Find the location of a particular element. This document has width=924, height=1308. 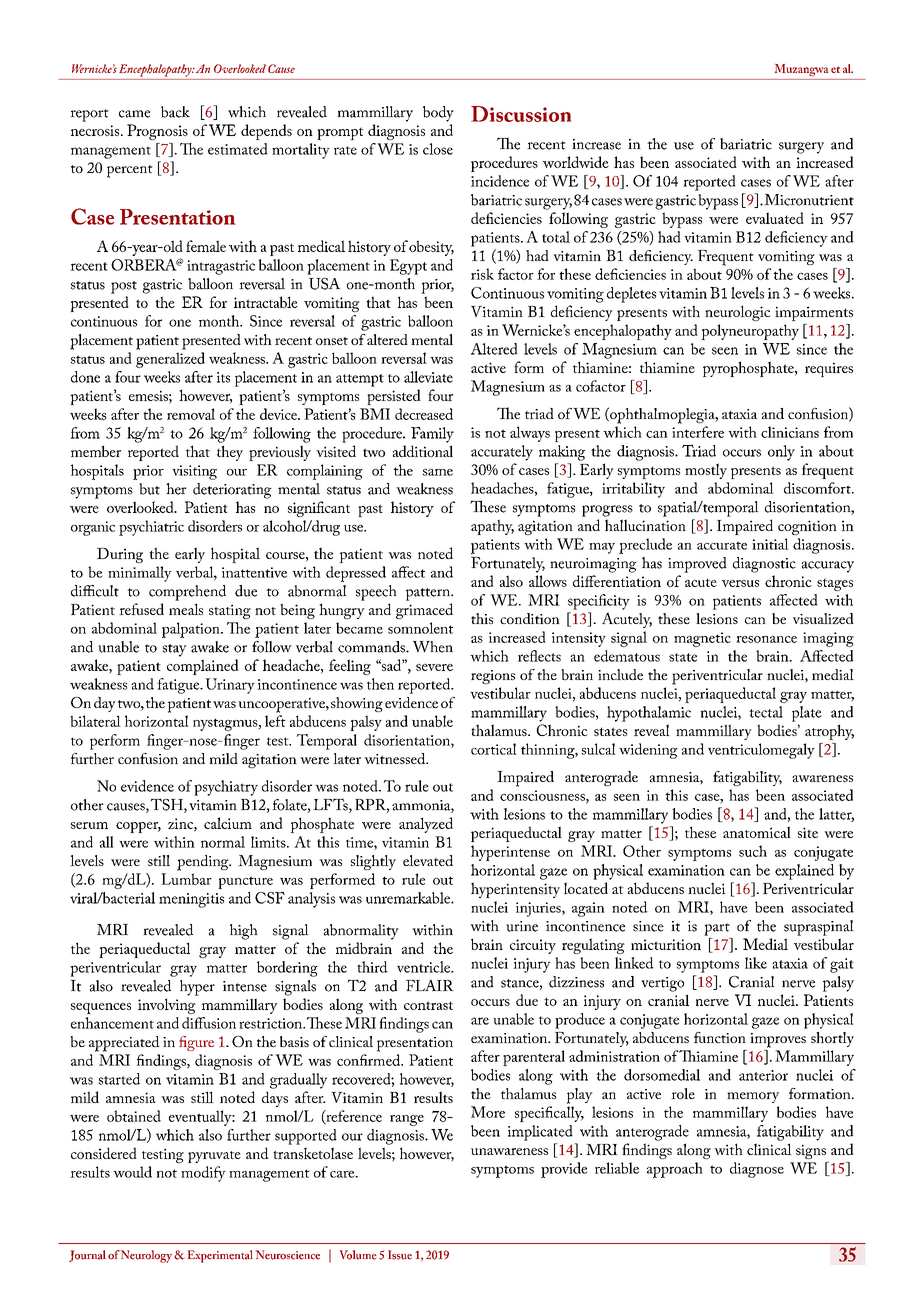

regions is located at coordinates (493, 677).
